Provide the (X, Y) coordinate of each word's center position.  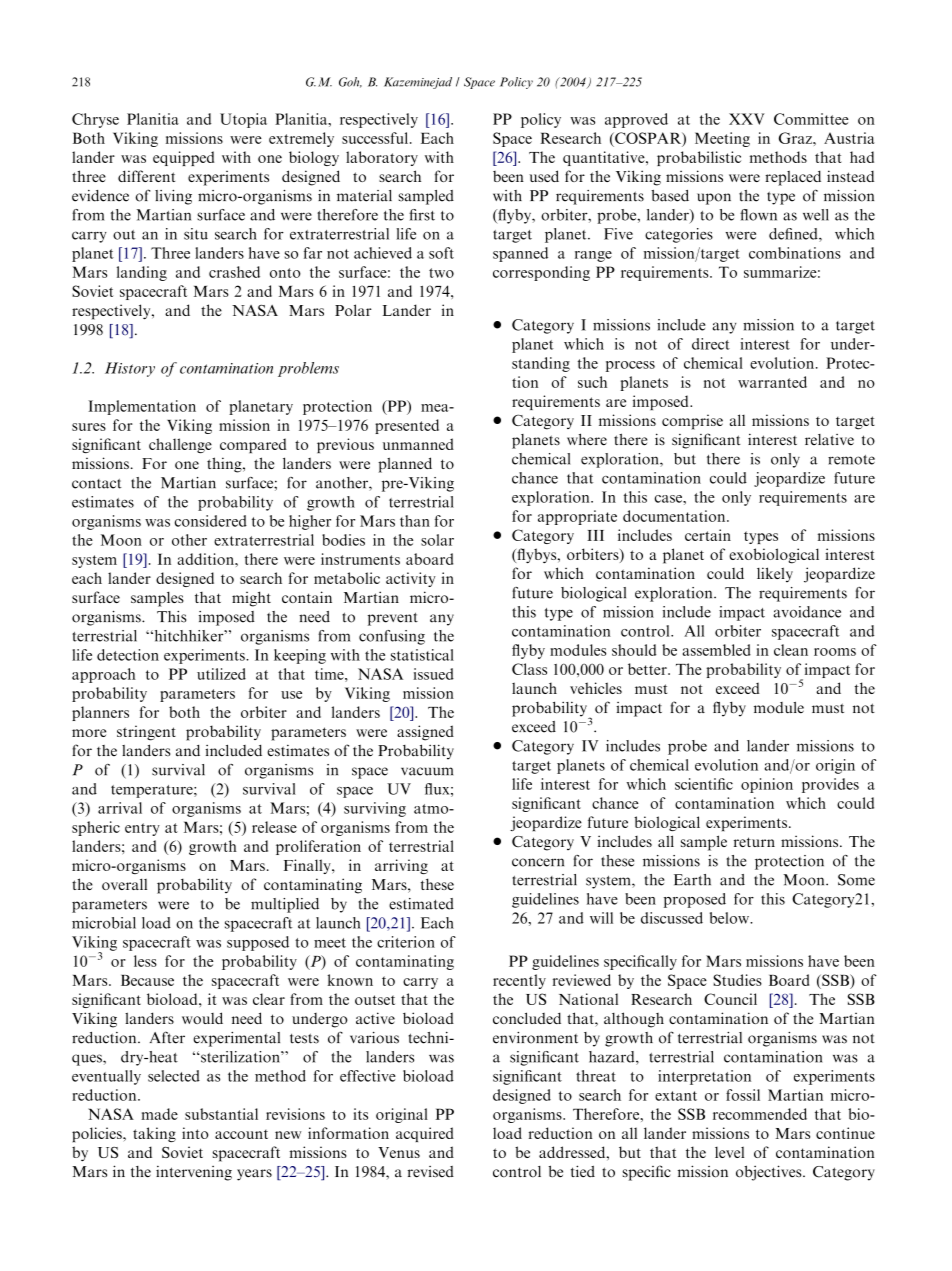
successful (376, 138)
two (441, 273)
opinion (767, 785)
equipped (183, 158)
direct (711, 344)
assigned (425, 733)
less (145, 961)
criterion (406, 942)
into (195, 1133)
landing (142, 273)
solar (437, 540)
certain (708, 535)
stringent (146, 733)
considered (211, 521)
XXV (747, 119)
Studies (737, 980)
